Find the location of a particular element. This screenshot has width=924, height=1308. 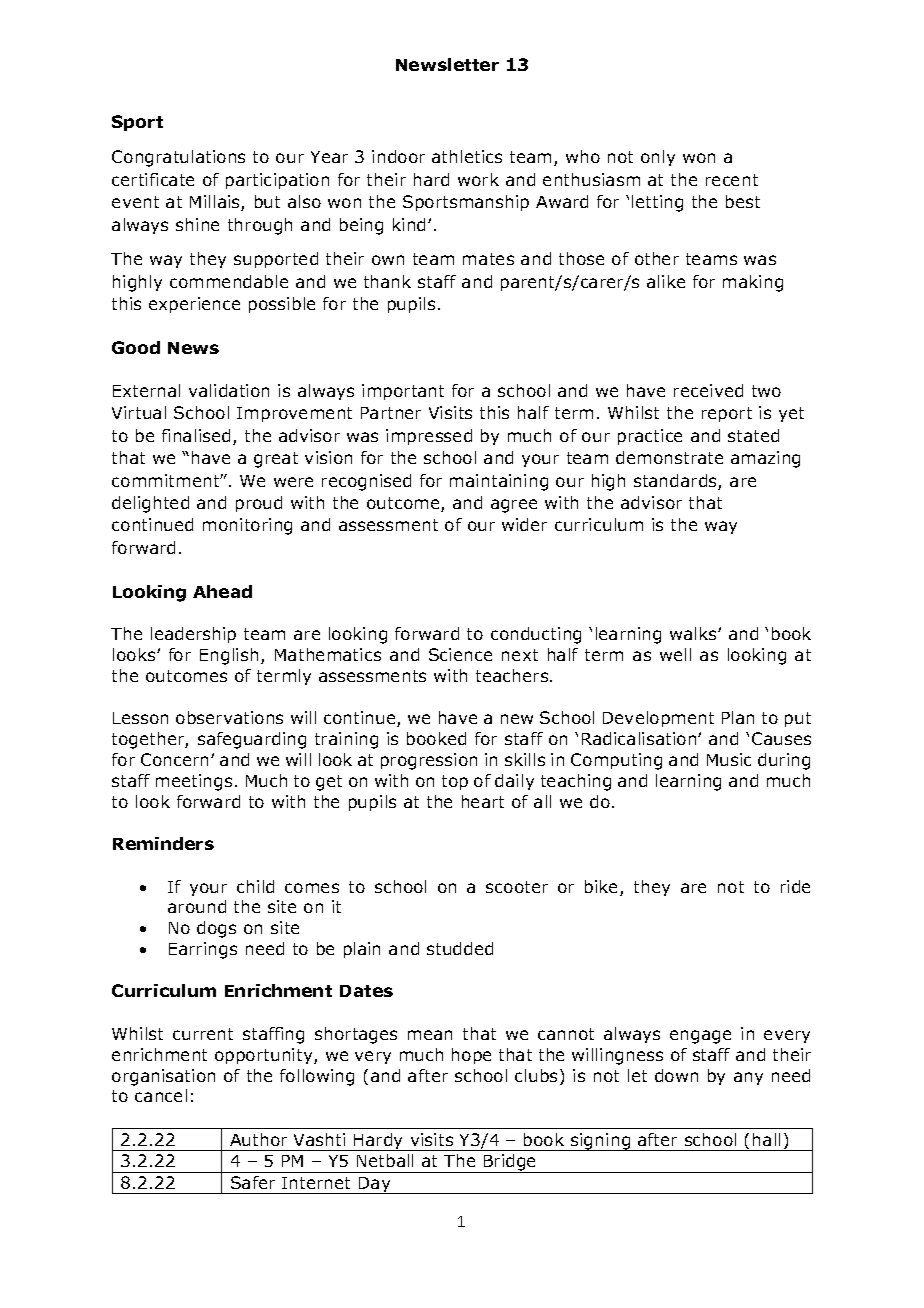

Bridge is located at coordinates (510, 1163).
